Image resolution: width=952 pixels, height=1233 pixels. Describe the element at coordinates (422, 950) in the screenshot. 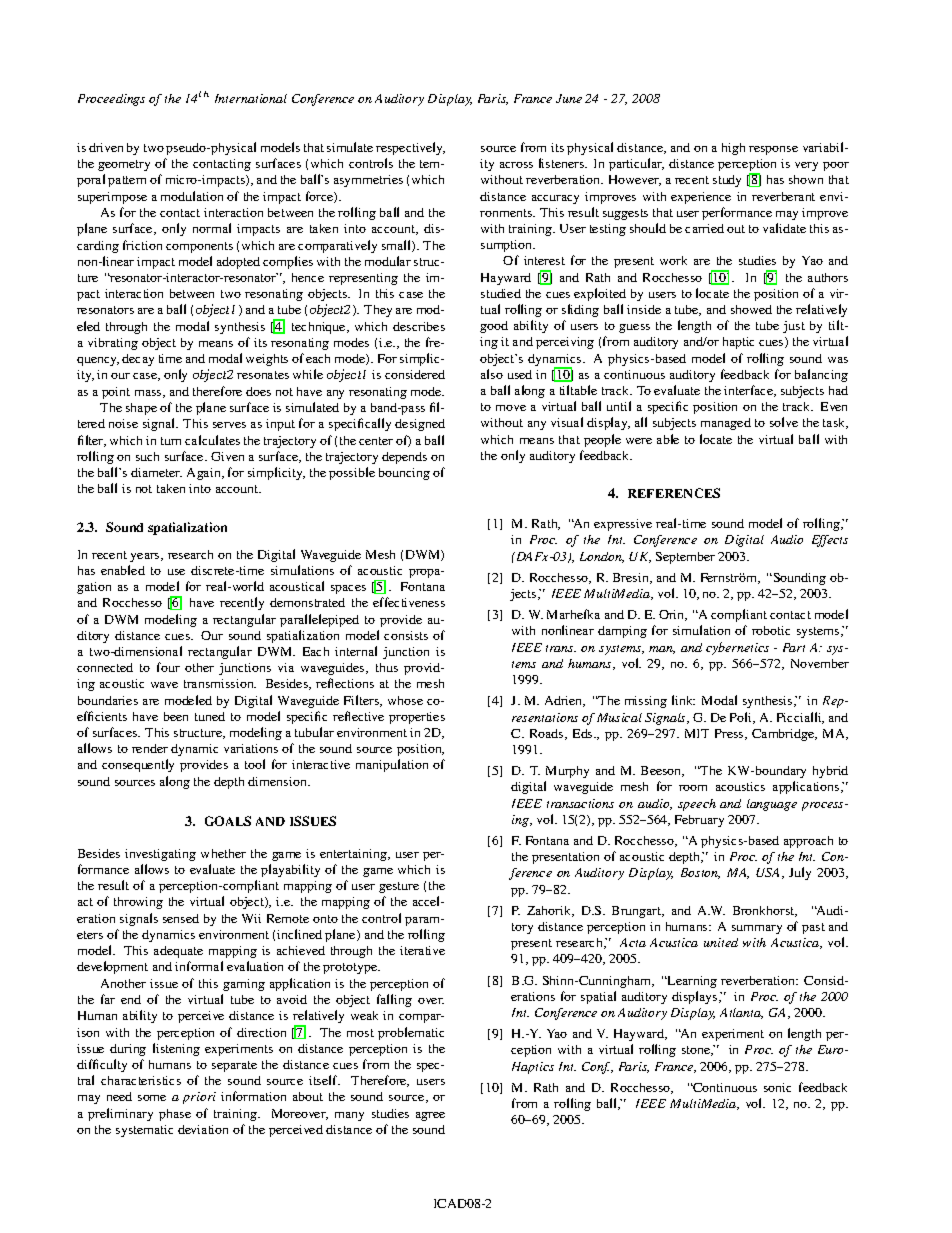

I see `iterative` at that location.
